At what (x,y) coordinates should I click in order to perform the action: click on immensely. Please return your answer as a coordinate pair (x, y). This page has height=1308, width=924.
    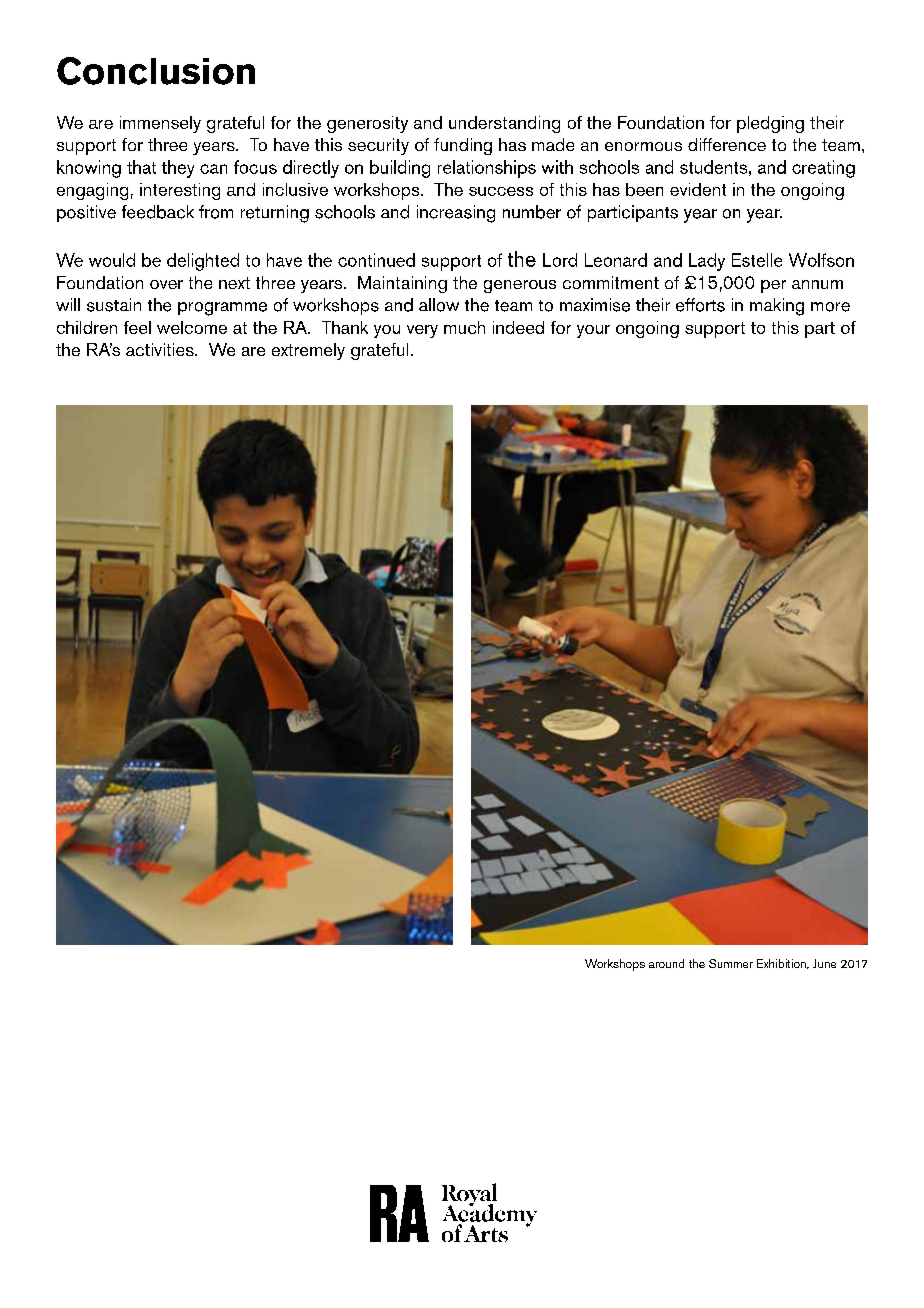
    Looking at the image, I should click on (160, 124).
